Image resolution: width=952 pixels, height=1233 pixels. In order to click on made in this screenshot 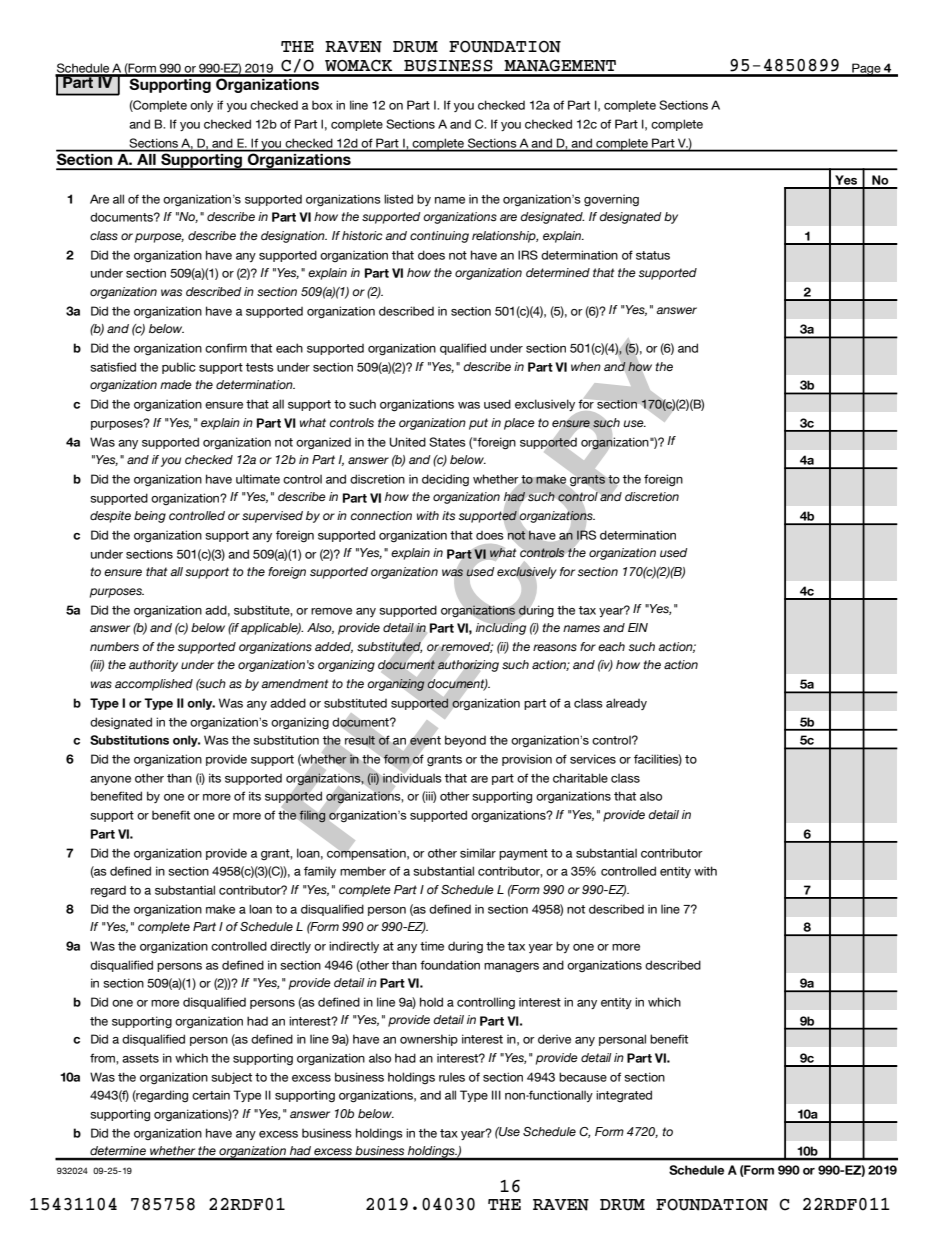, I will do `click(176, 384)`.
